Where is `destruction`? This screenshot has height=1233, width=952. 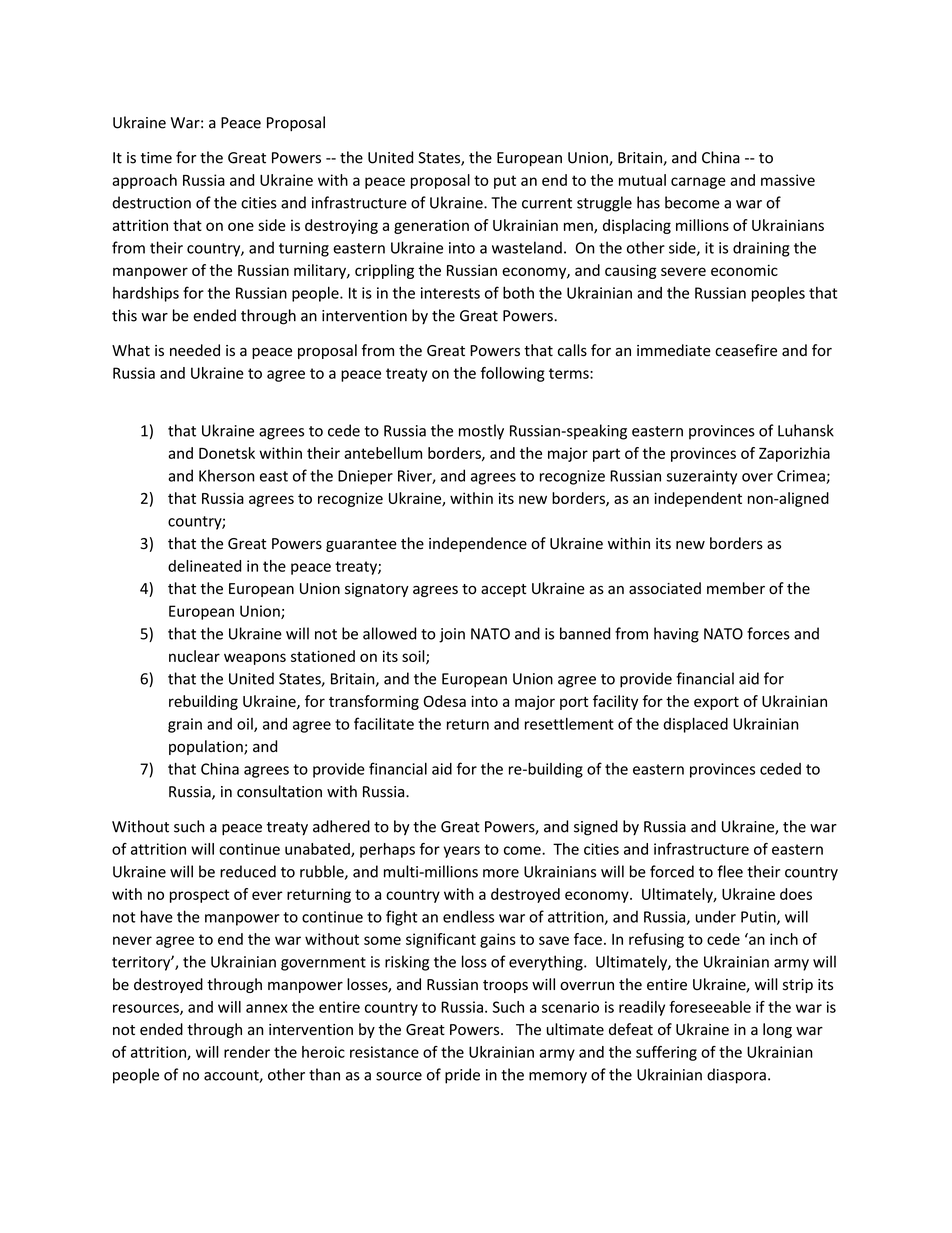
destruction is located at coordinates (151, 202).
